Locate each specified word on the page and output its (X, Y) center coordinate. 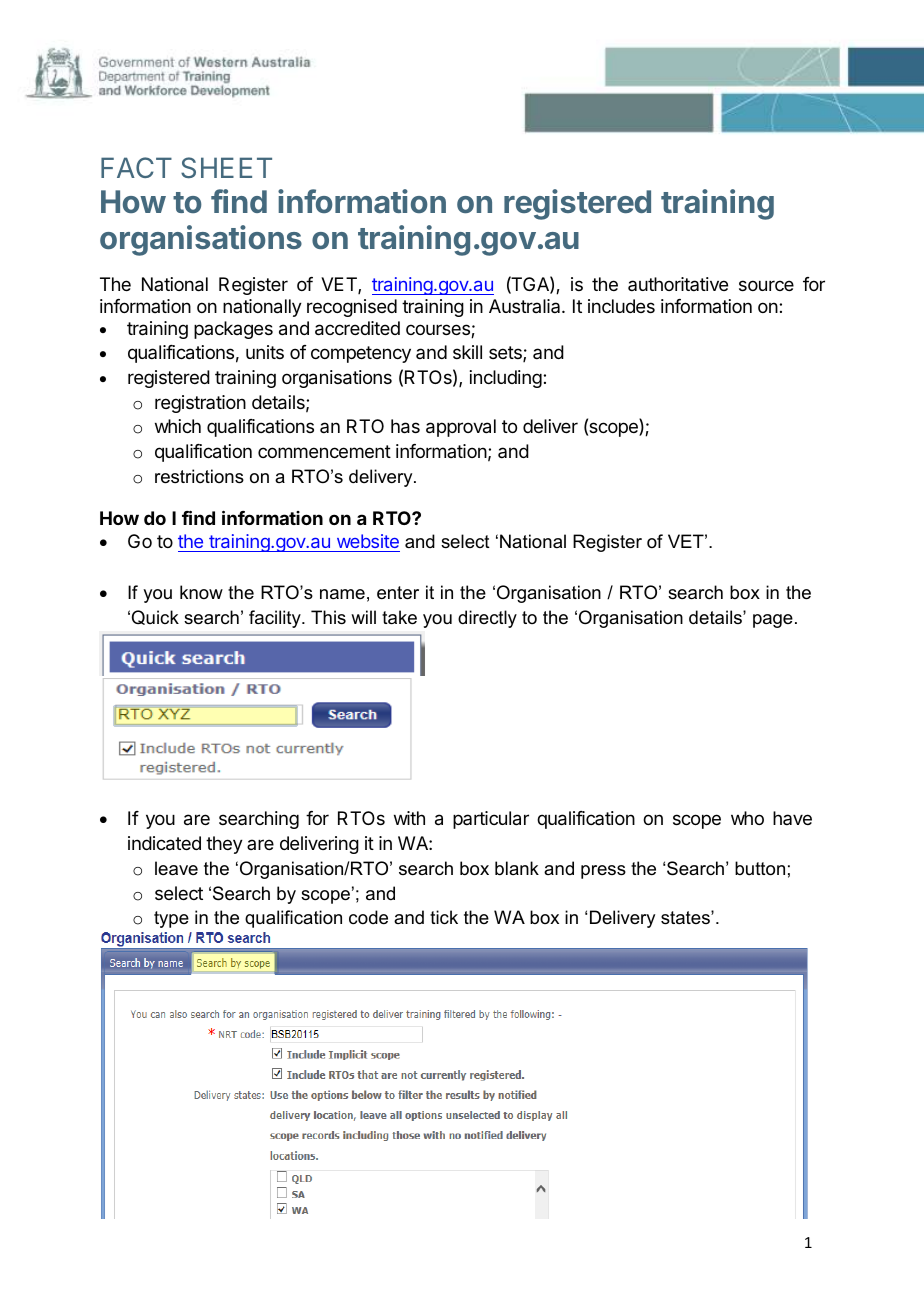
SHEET (226, 168)
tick (444, 917)
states (686, 918)
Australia (526, 306)
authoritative (678, 284)
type (171, 919)
